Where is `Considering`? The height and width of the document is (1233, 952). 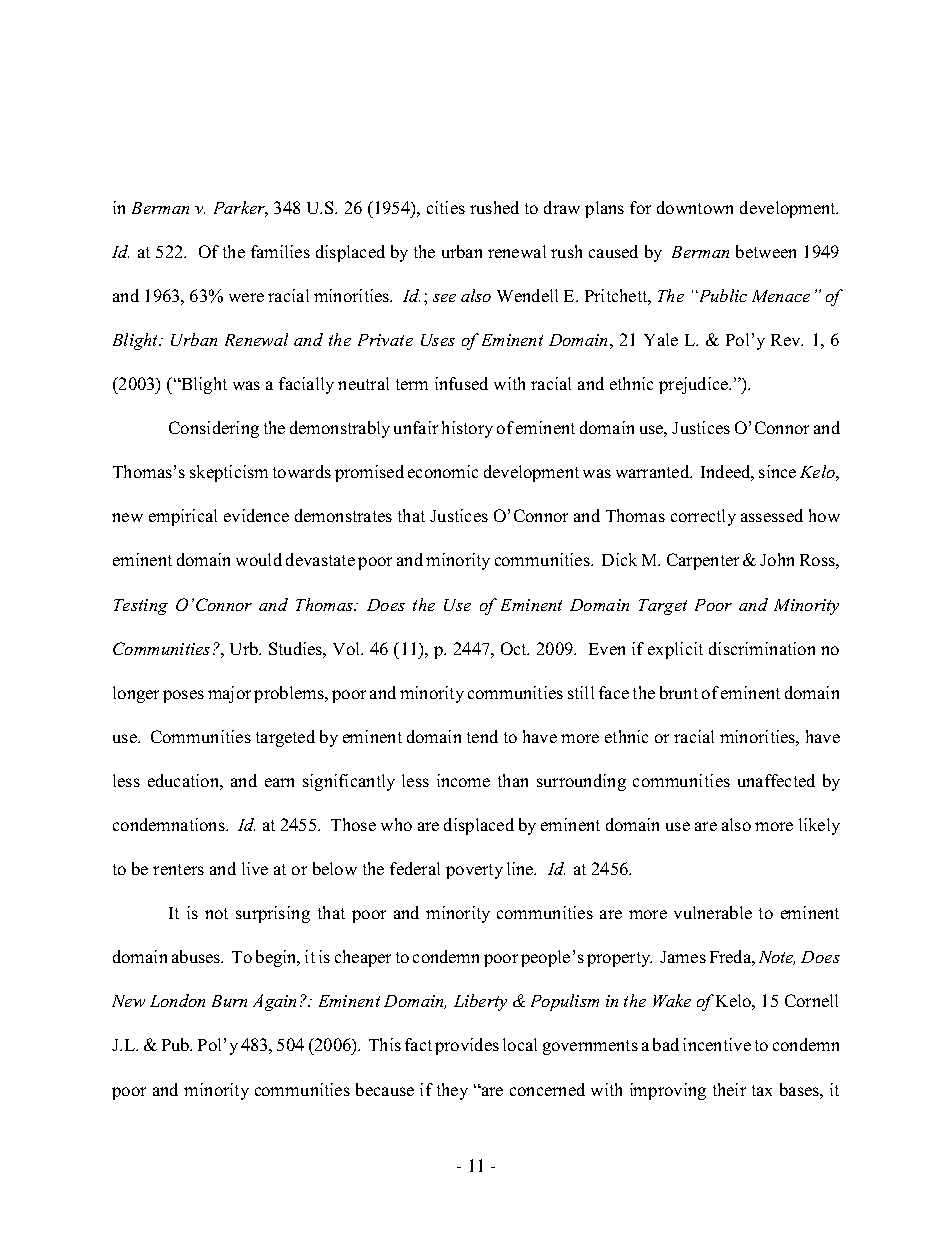 Considering is located at coordinates (214, 429).
